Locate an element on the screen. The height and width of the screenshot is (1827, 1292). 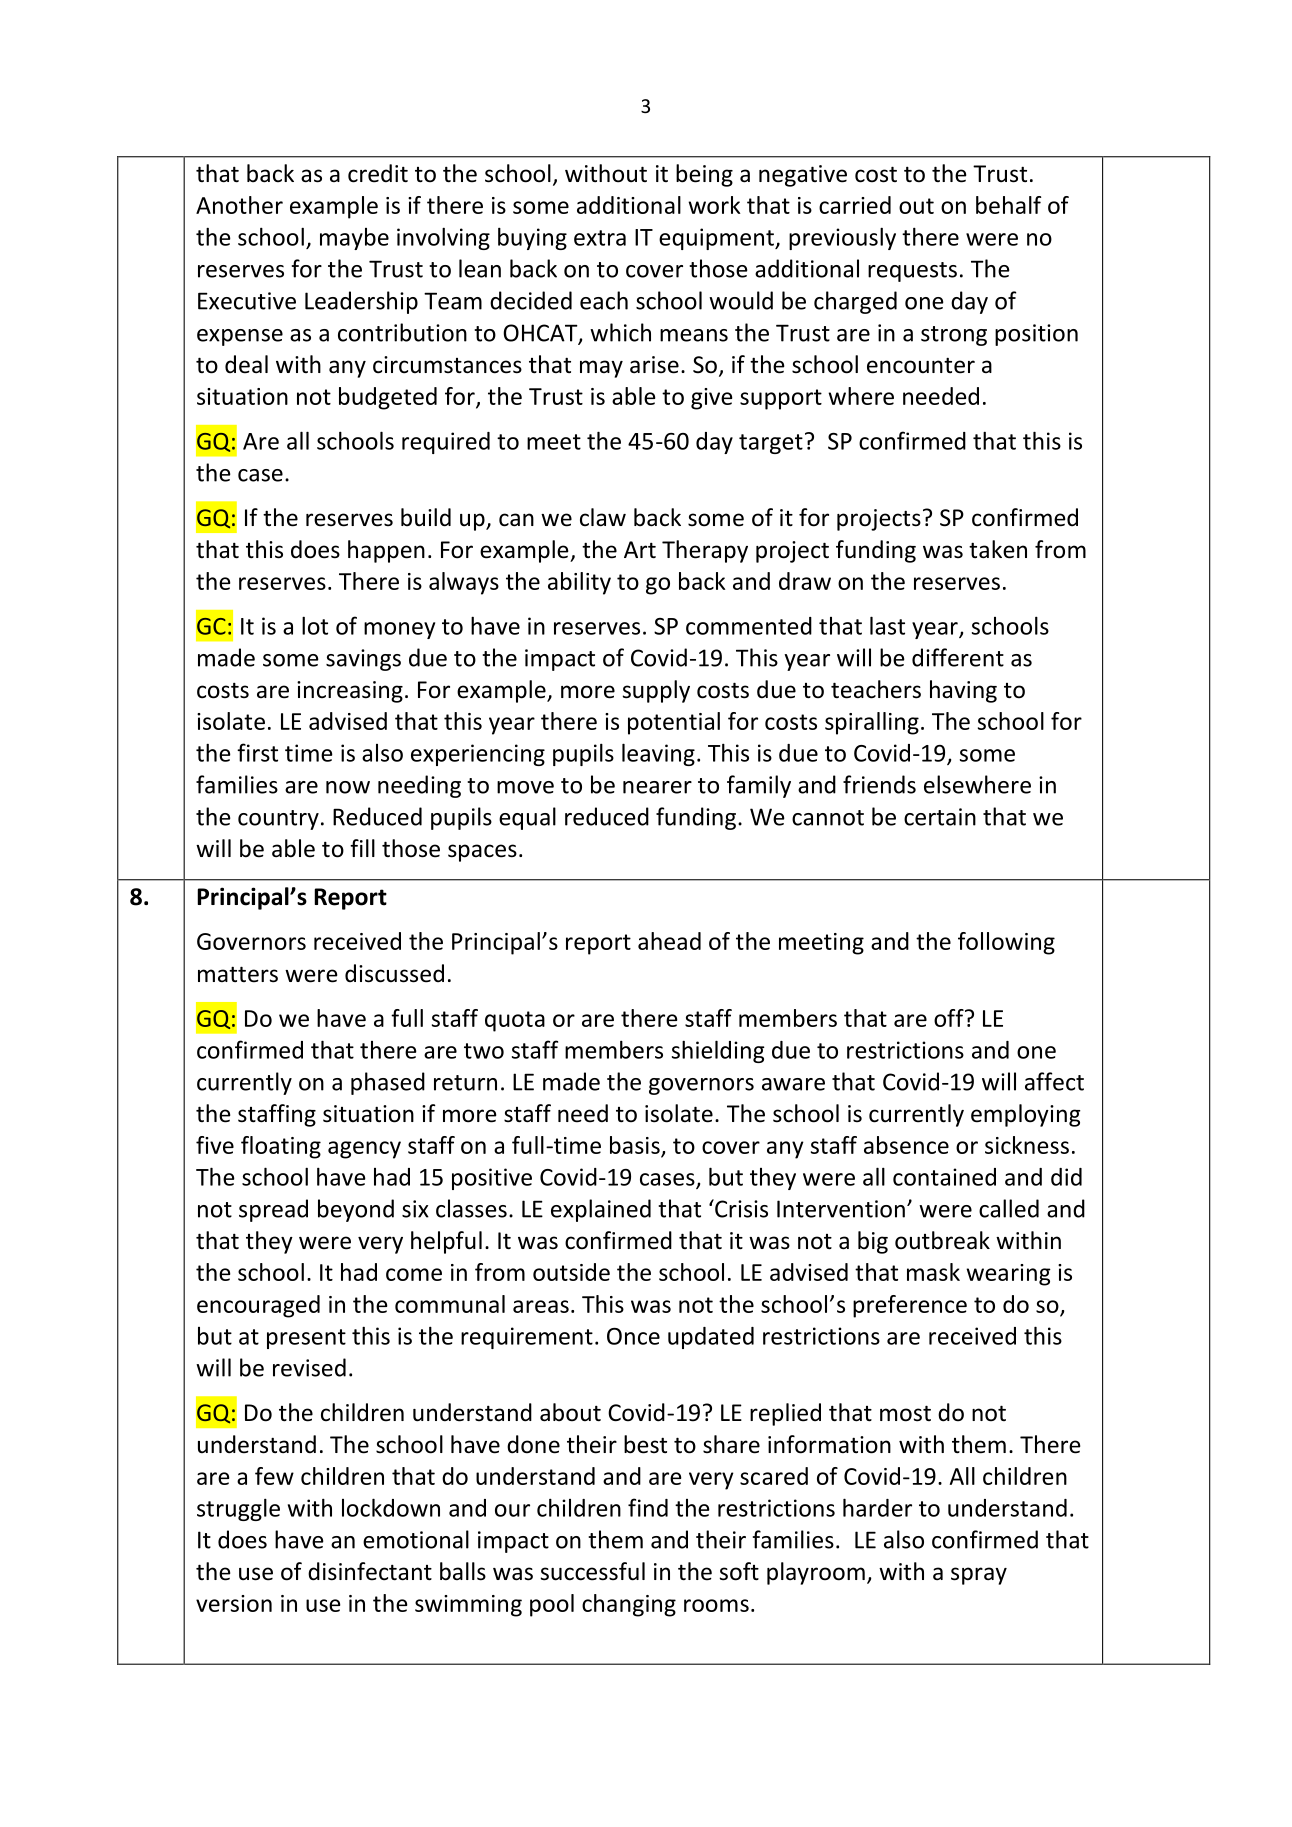
floating is located at coordinates (281, 1147).
